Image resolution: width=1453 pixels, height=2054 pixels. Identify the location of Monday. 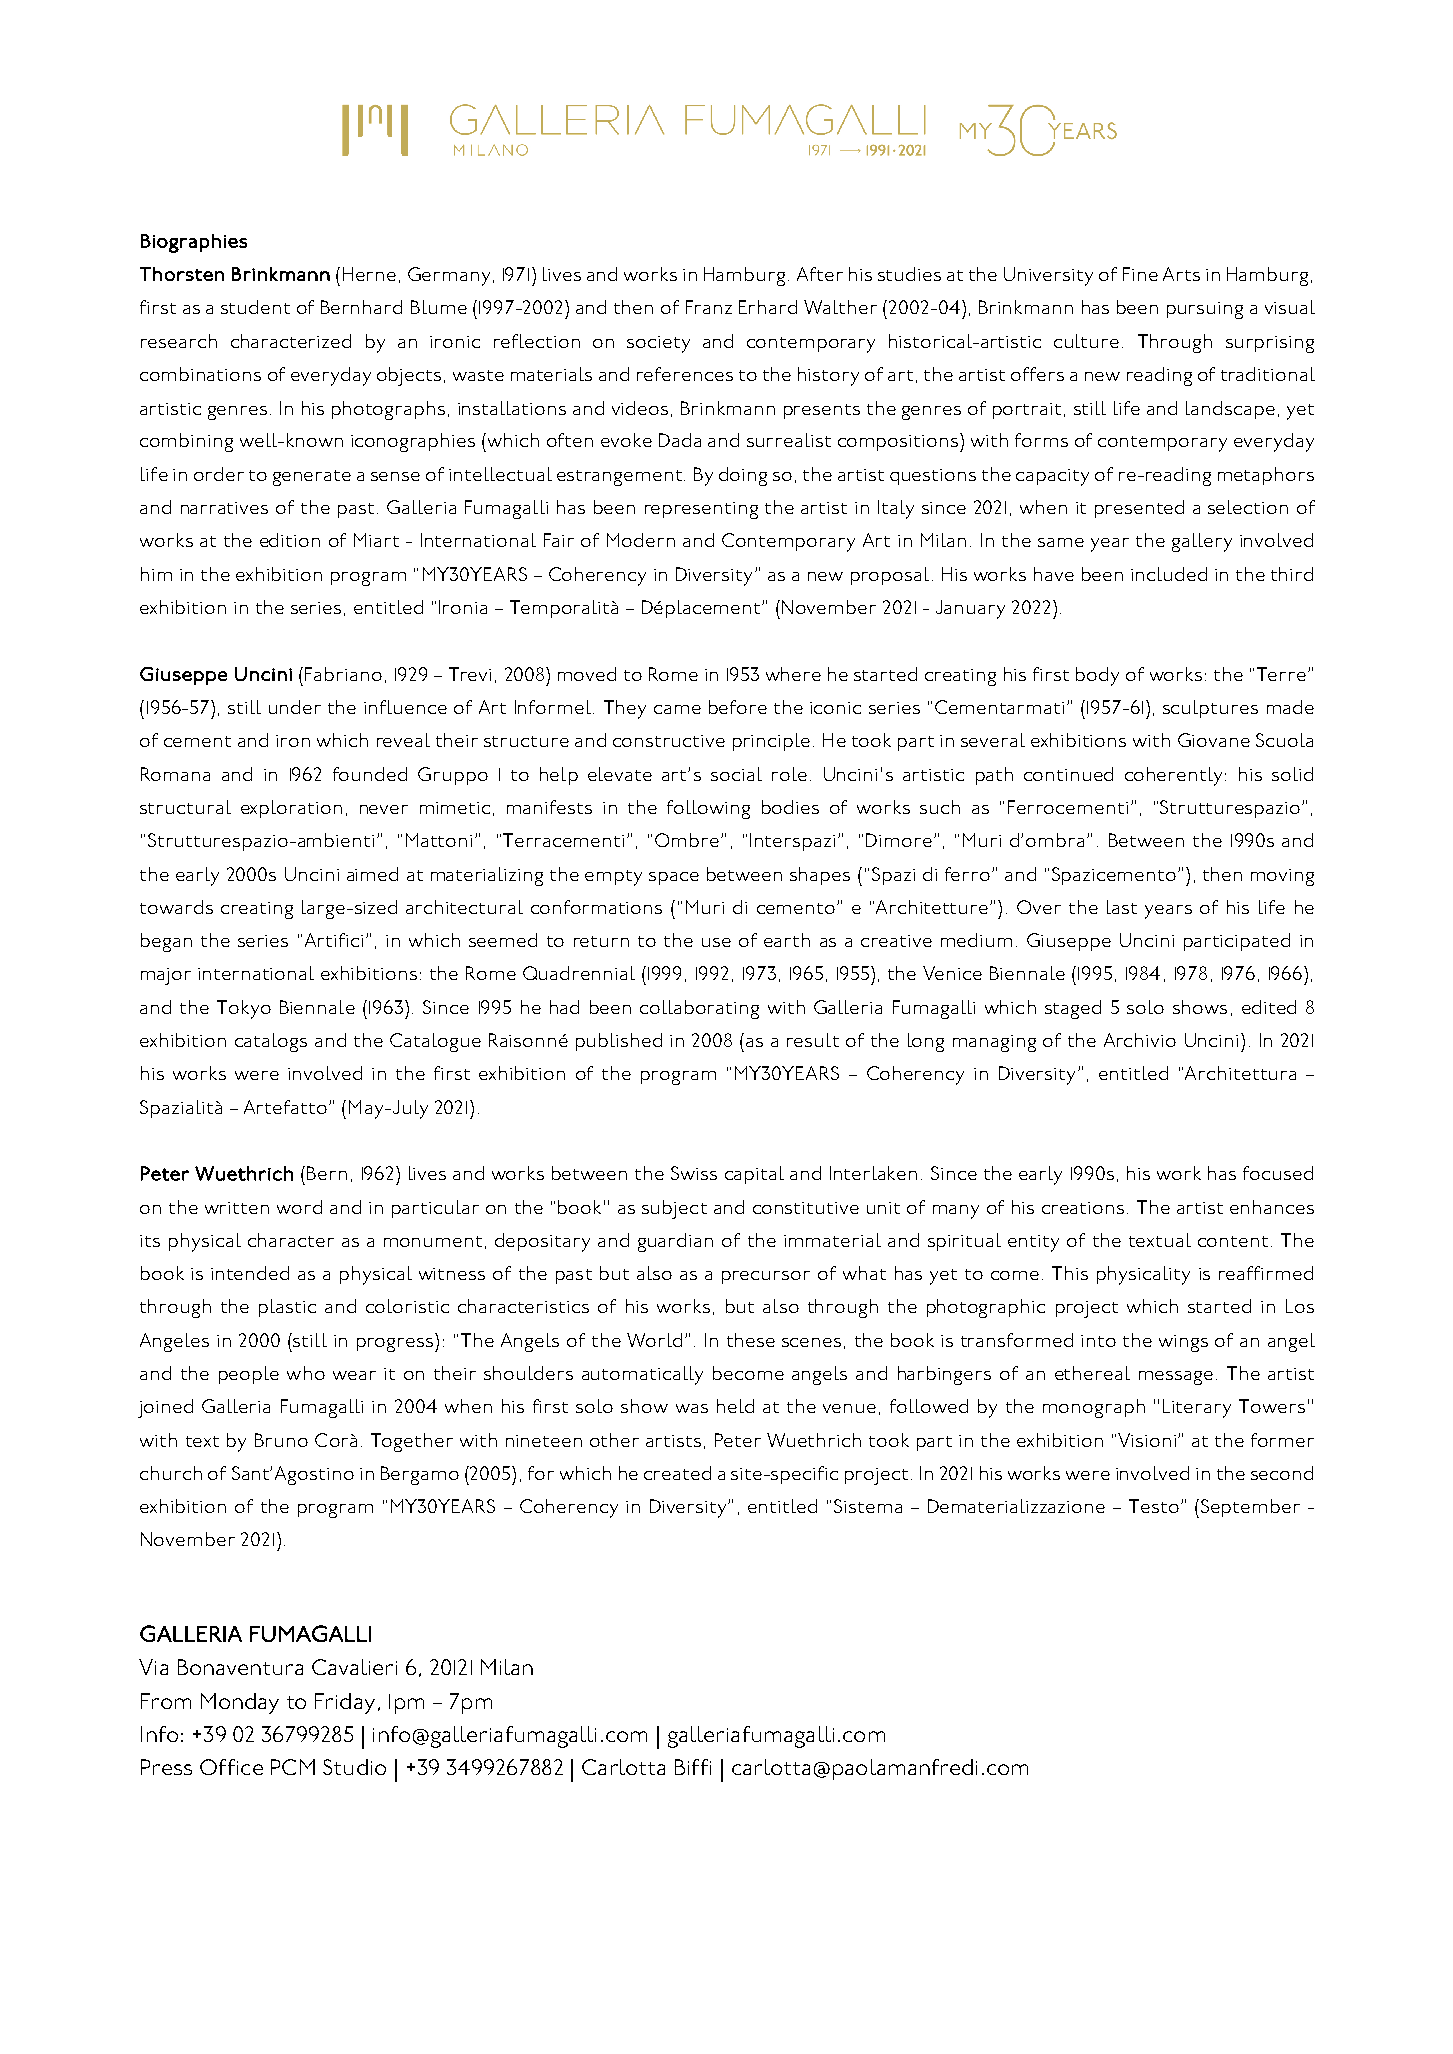
(240, 1703).
